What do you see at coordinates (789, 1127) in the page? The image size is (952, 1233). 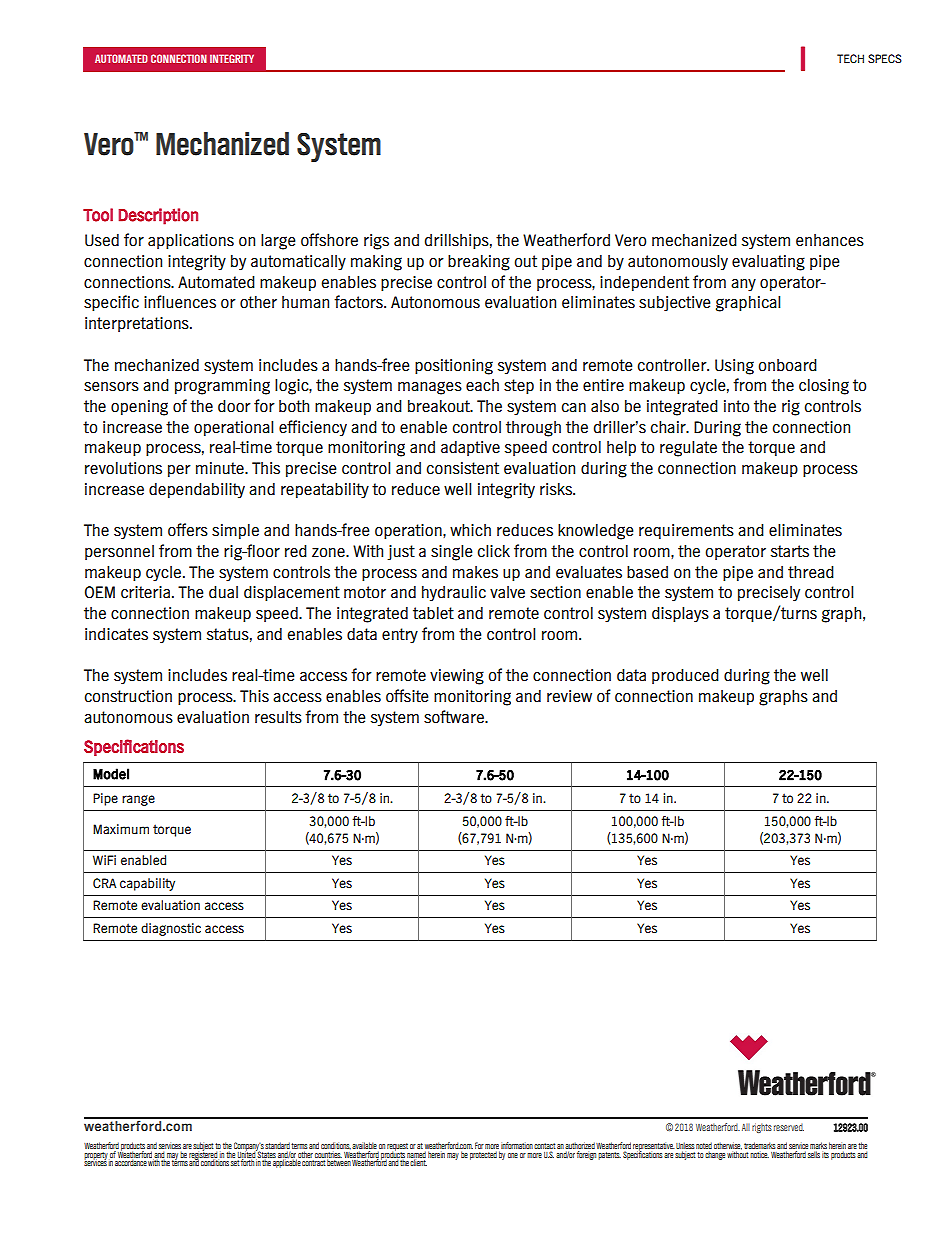 I see `reserved` at bounding box center [789, 1127].
